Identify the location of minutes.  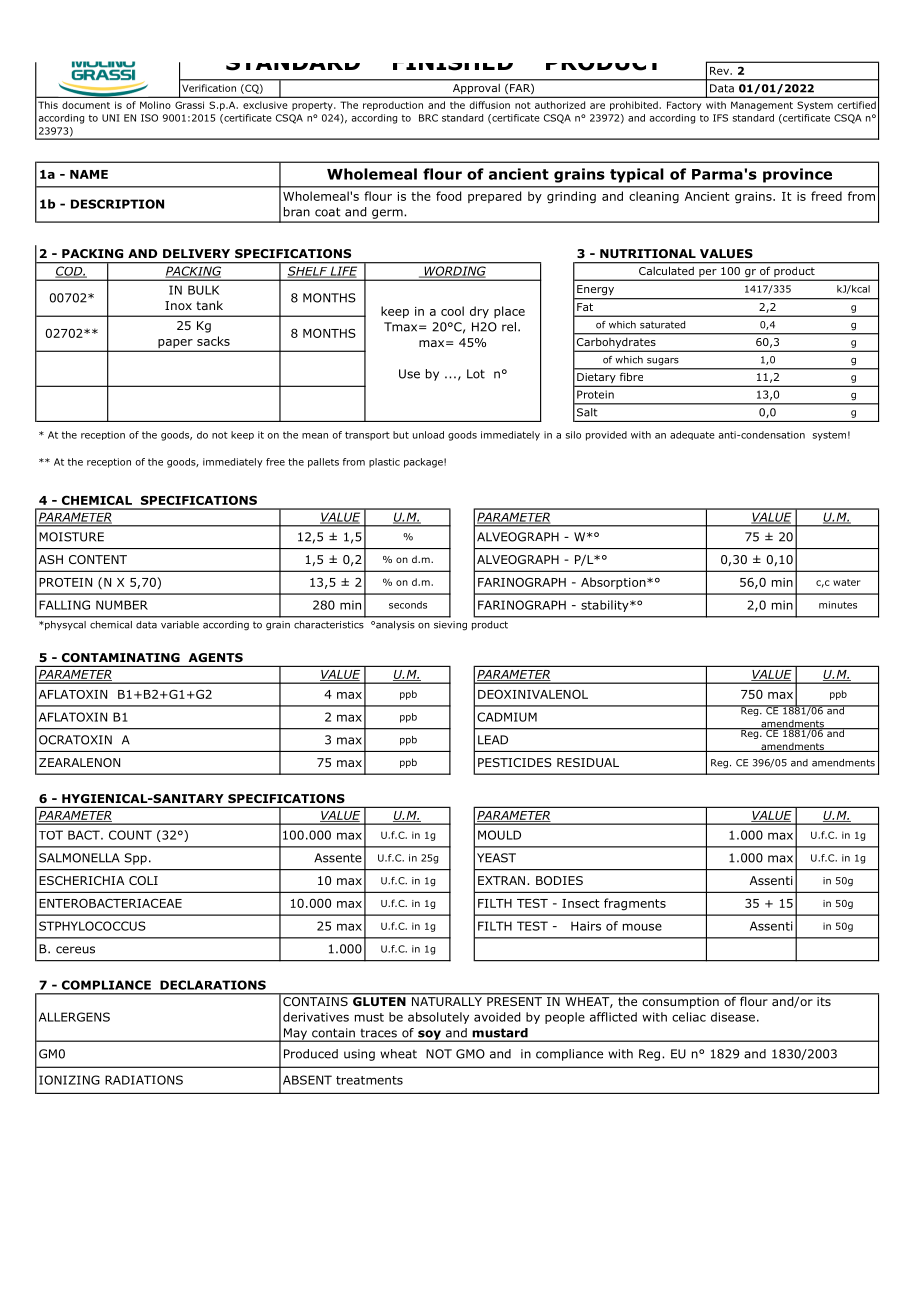
(838, 605).
